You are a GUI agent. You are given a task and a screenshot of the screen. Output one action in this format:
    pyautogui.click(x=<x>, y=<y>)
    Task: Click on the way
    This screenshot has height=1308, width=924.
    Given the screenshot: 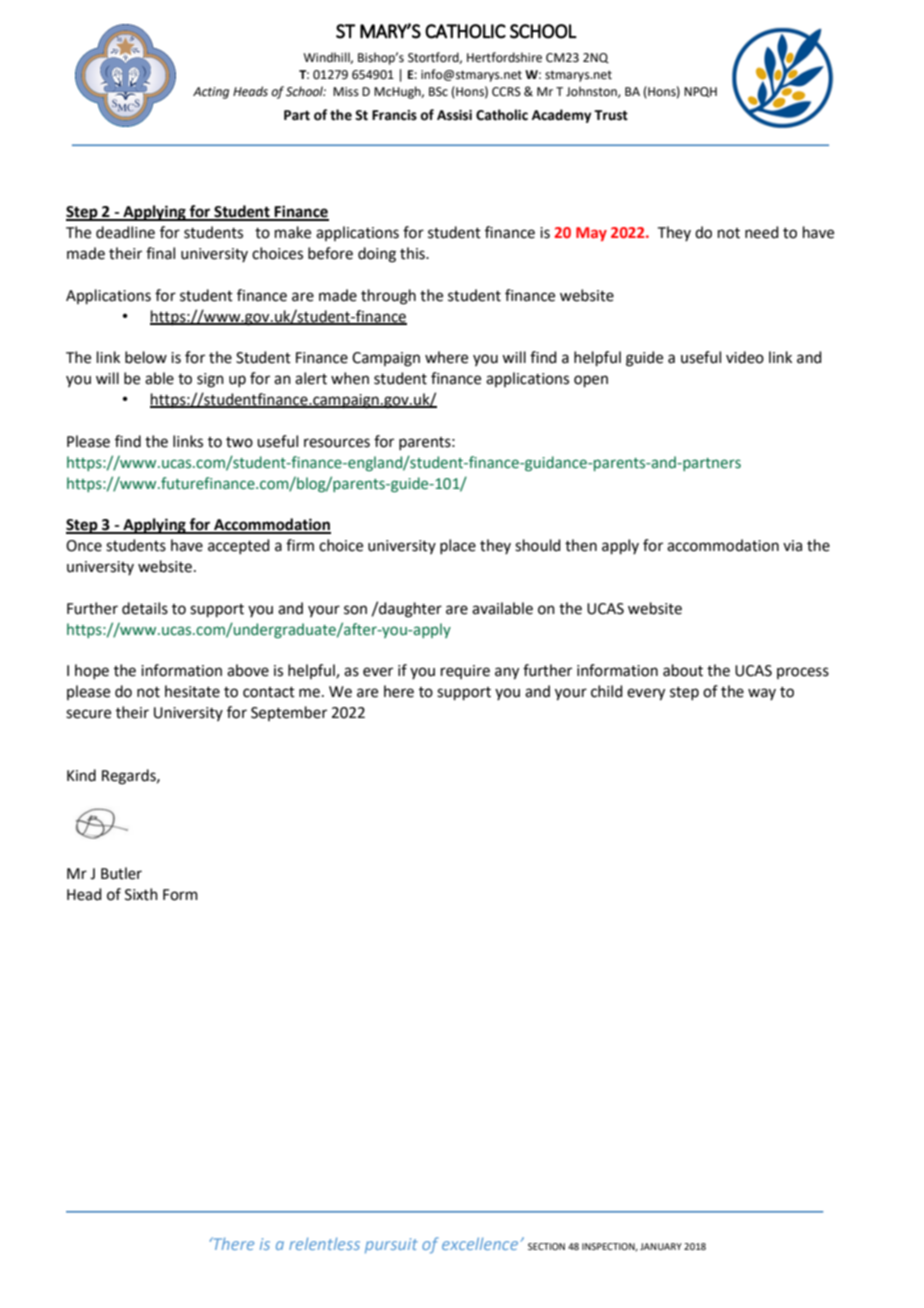 What is the action you would take?
    pyautogui.click(x=762, y=694)
